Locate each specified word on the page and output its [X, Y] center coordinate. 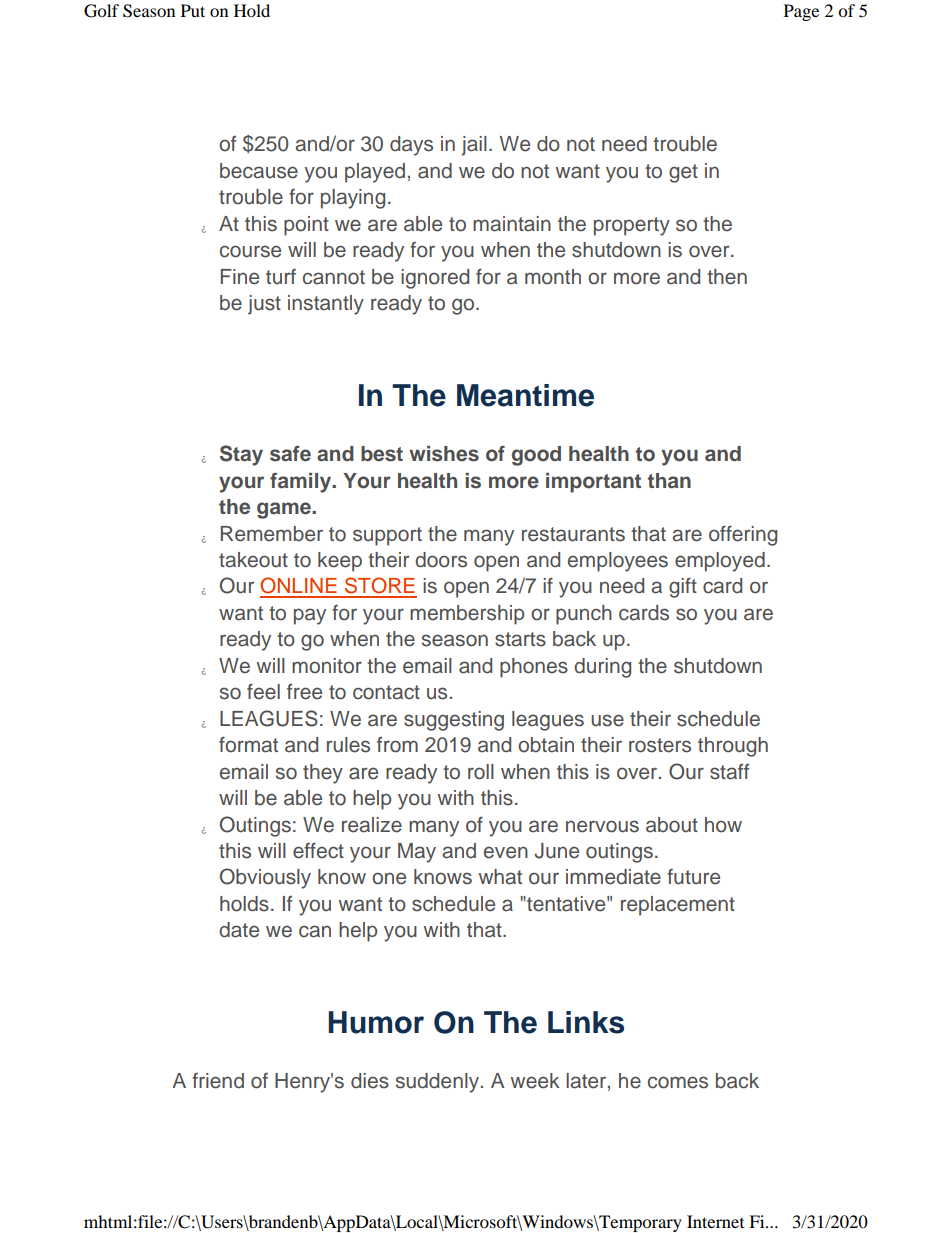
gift [683, 587]
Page [801, 12]
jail [474, 146]
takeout [253, 560]
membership [467, 615]
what [500, 877]
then [727, 277]
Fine [240, 277]
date [239, 930]
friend [218, 1081]
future [693, 877]
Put [193, 10]
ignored [435, 279]
